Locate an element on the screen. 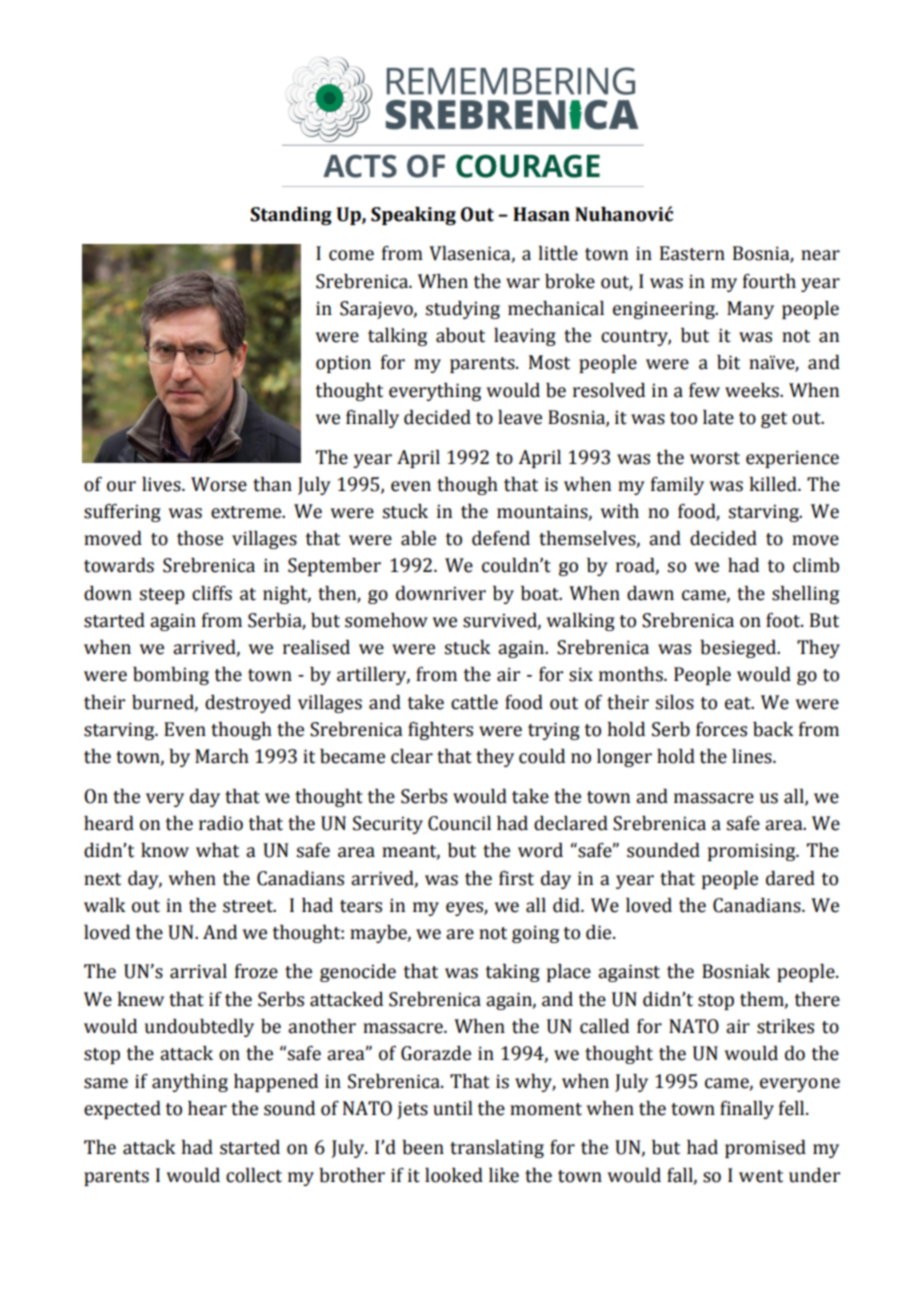  climb is located at coordinates (816, 565).
